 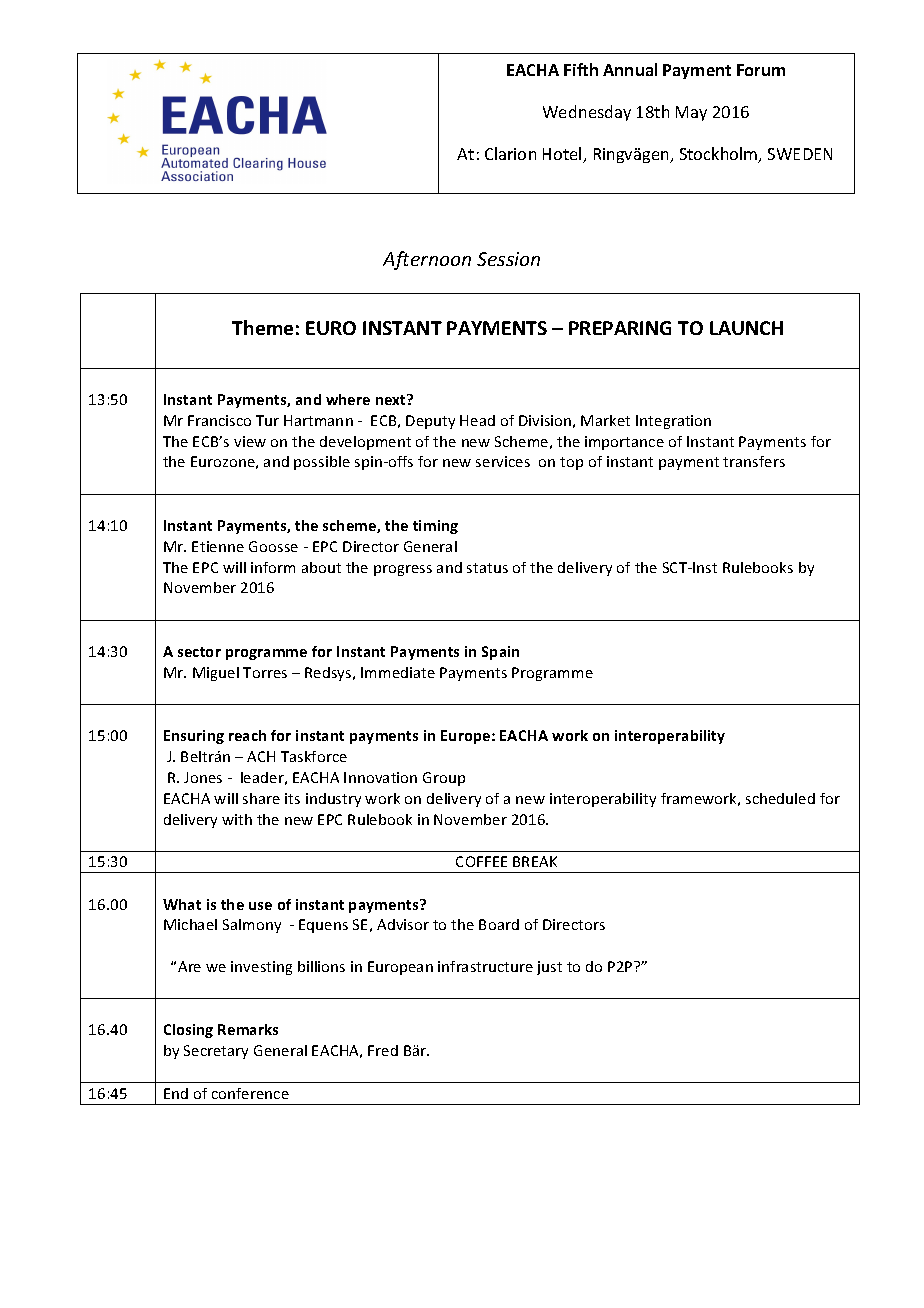 I want to click on status, so click(x=487, y=568).
